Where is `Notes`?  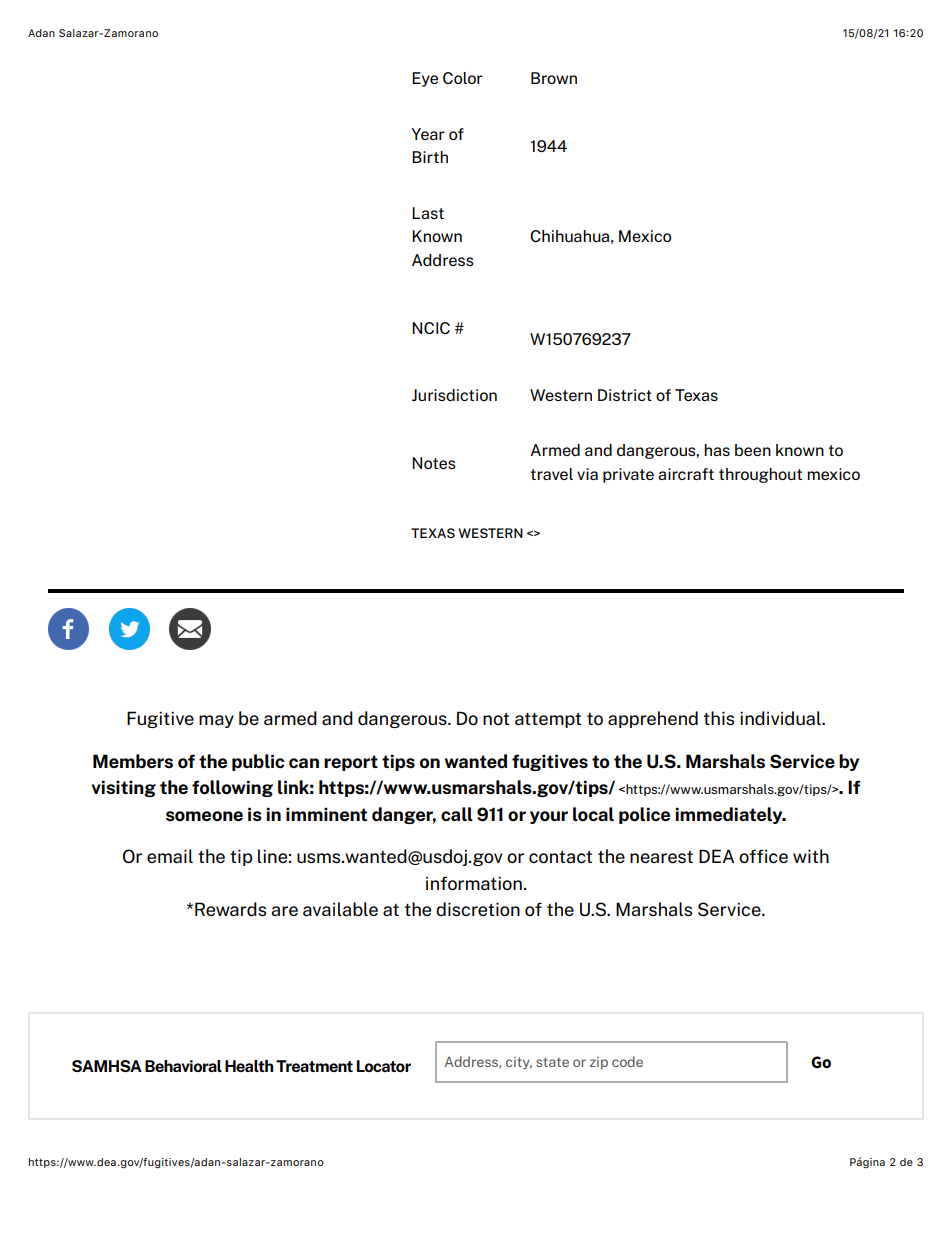 Notes is located at coordinates (434, 463).
